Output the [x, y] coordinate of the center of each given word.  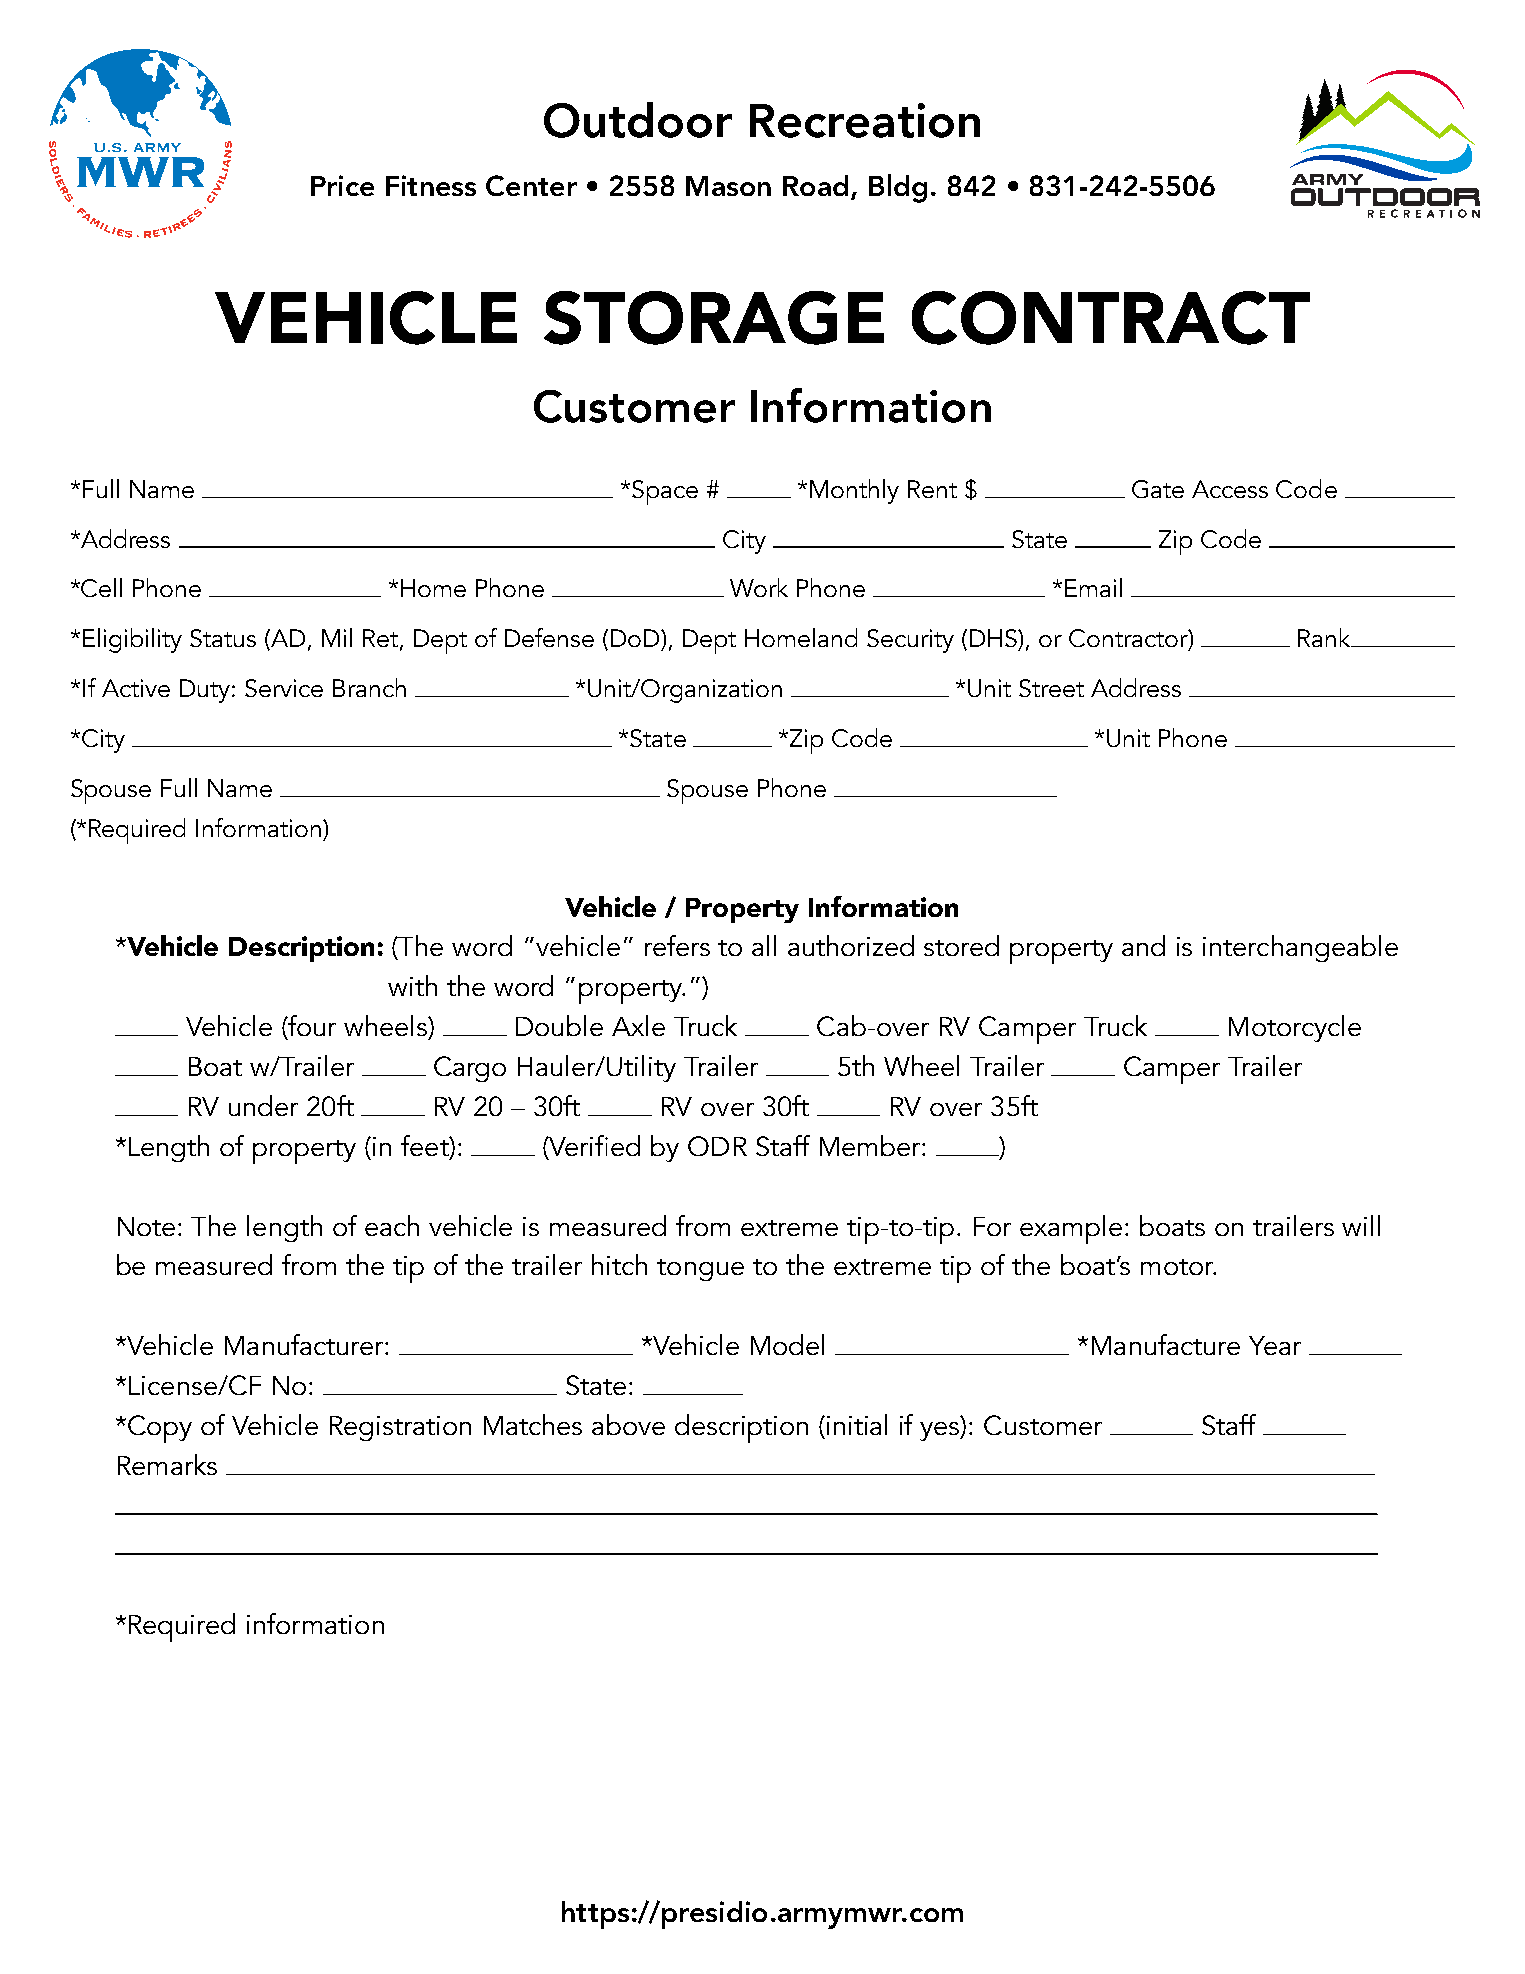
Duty [206, 691]
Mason [728, 186]
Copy [160, 1429]
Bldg [898, 188]
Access [1230, 489]
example [1071, 1229]
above [628, 1424]
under [263, 1105]
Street [1051, 688]
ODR [717, 1146]
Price [342, 185]
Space [665, 492]
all [764, 945]
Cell [101, 587]
